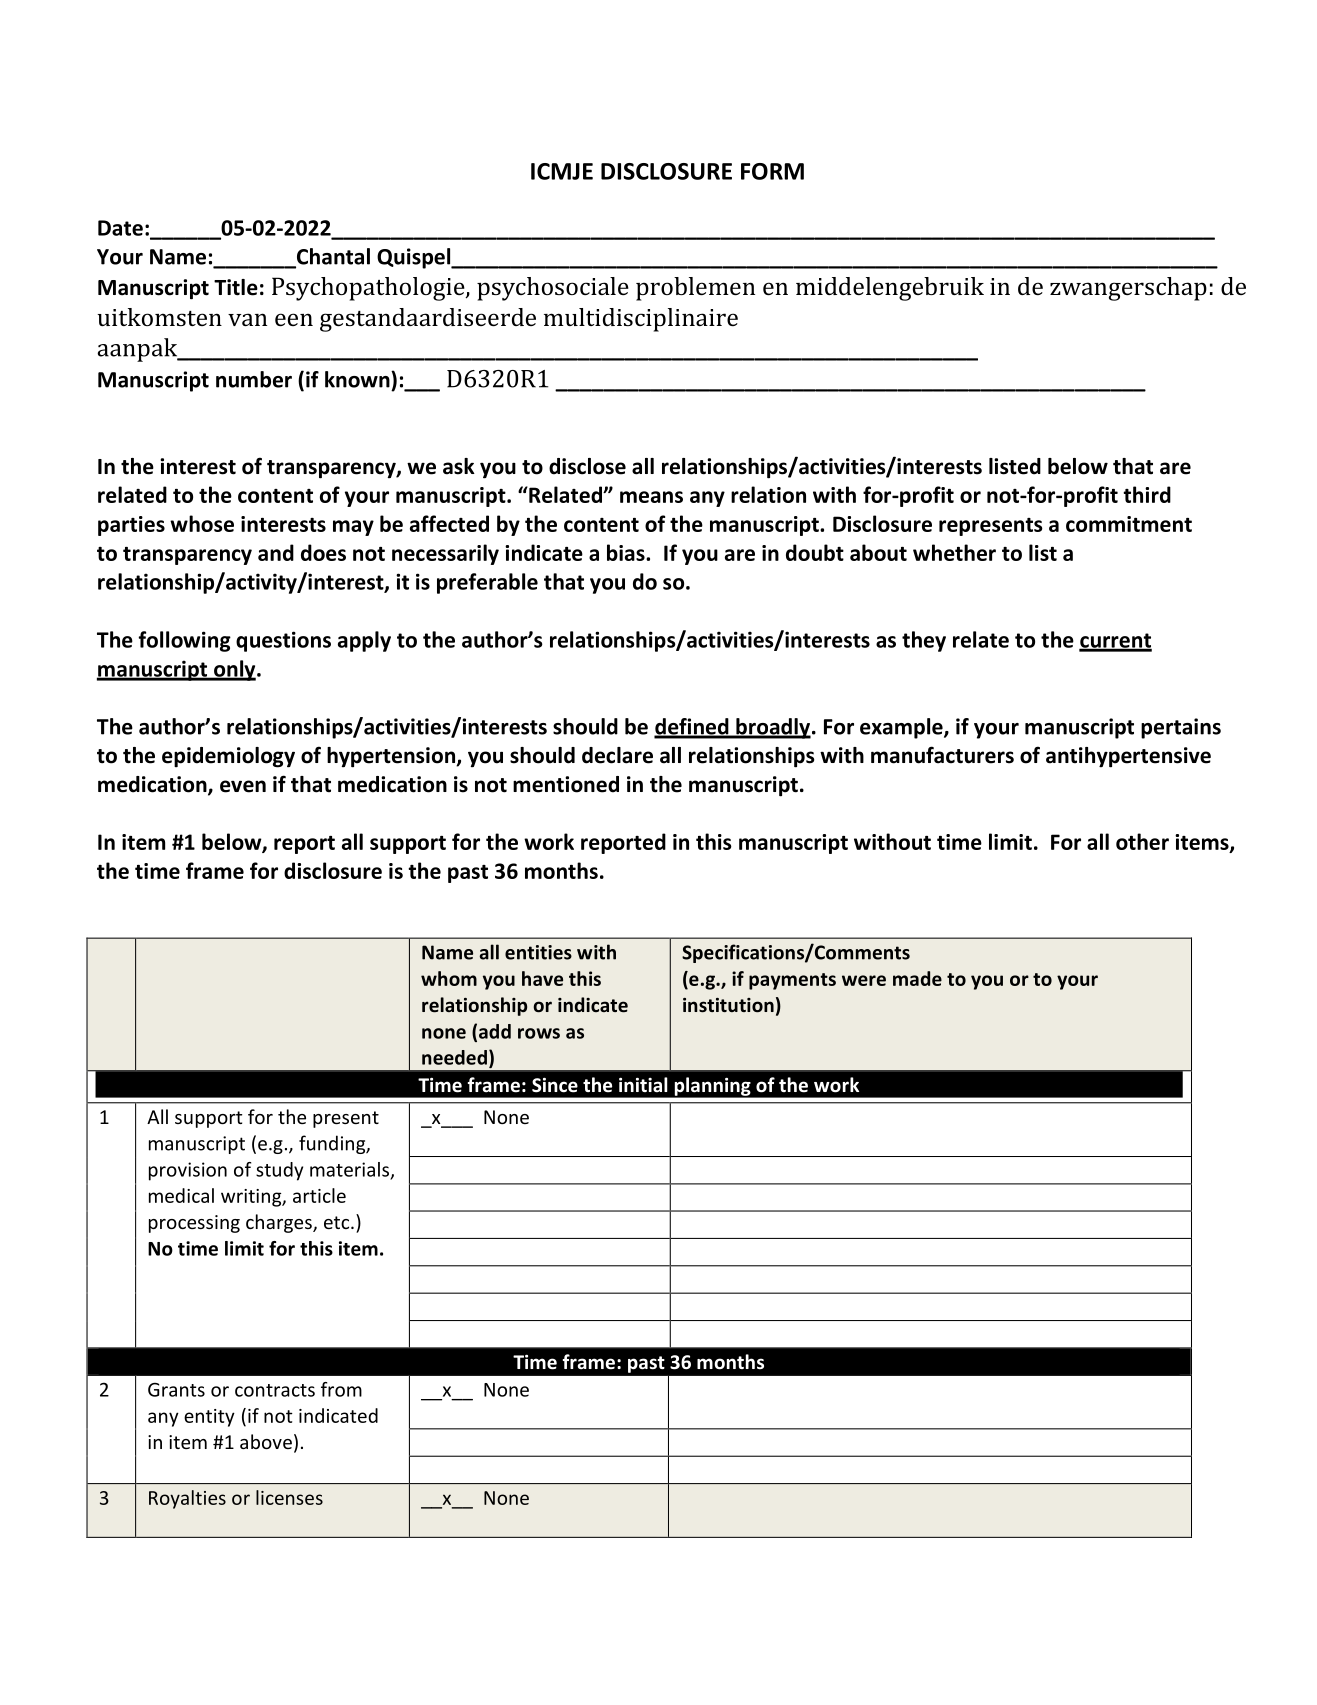 This document has width=1317, height=1705. I want to click on from, so click(341, 1389).
